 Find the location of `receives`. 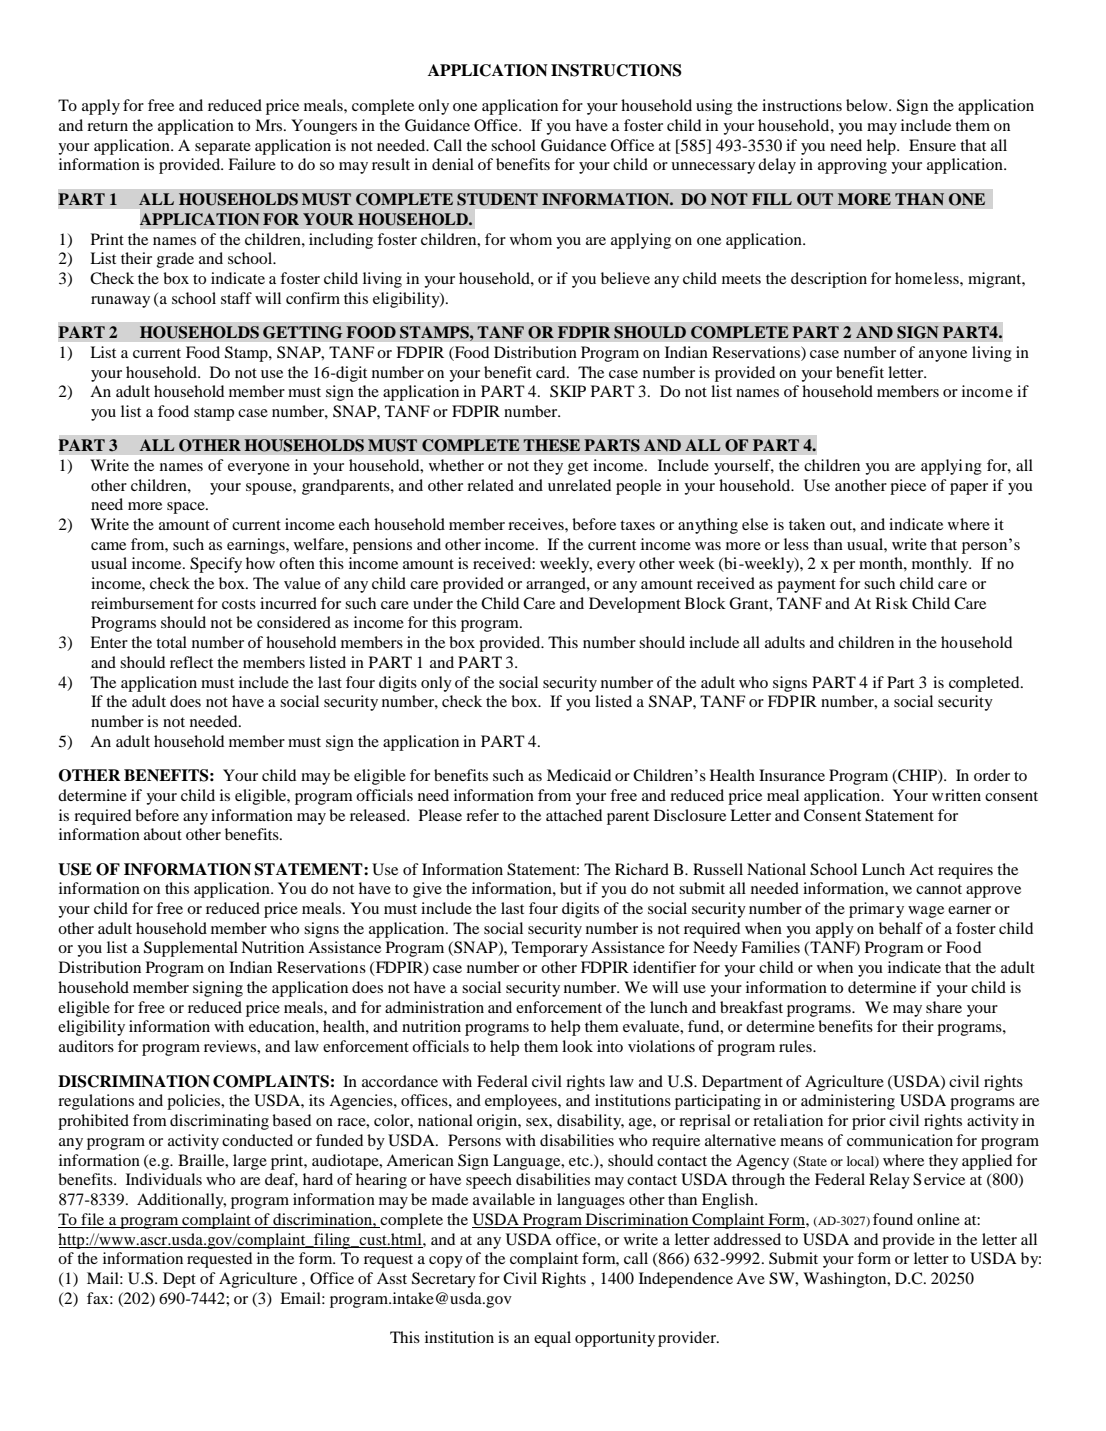

receives is located at coordinates (537, 524).
